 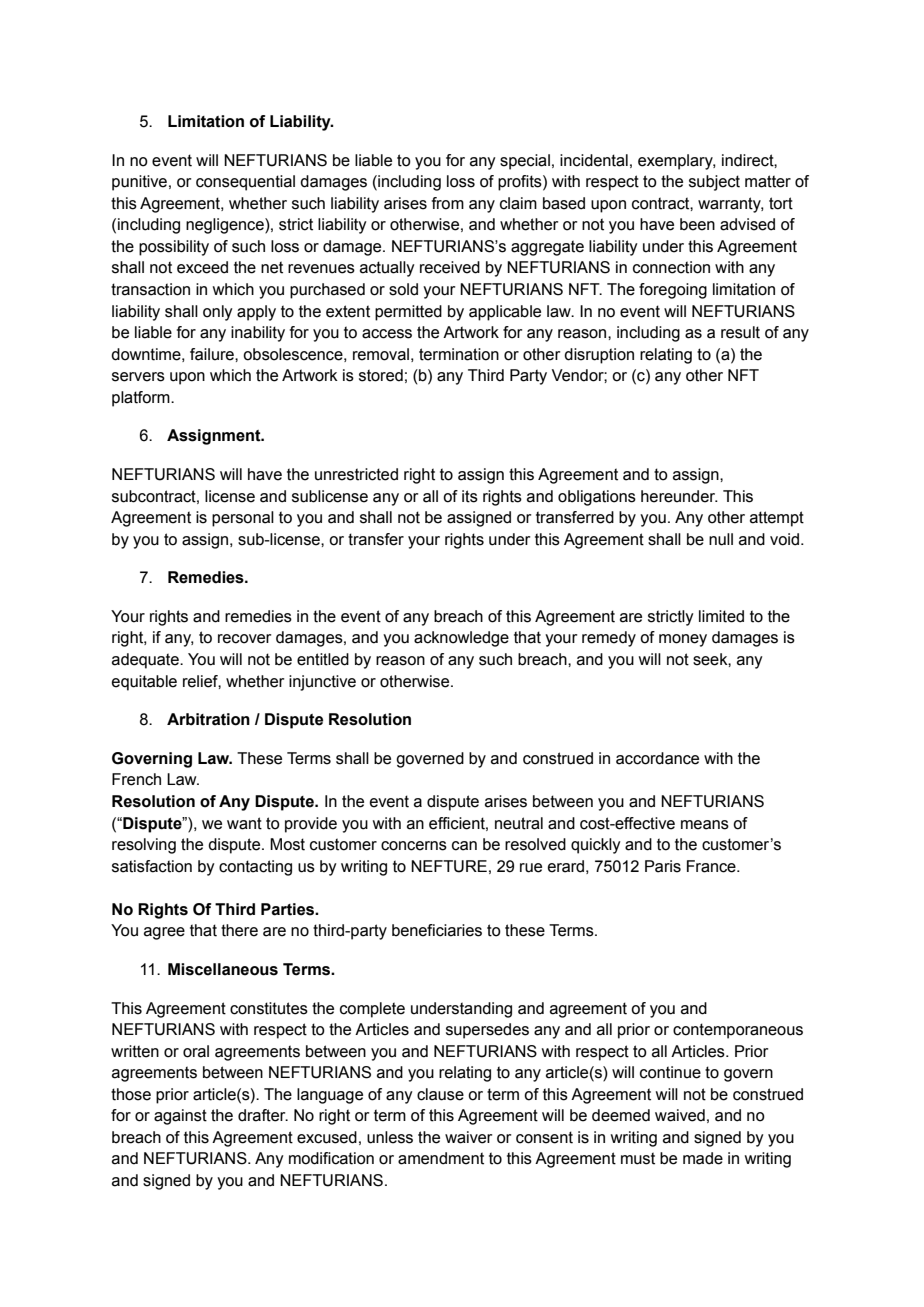 I want to click on waiver, so click(x=468, y=1137).
